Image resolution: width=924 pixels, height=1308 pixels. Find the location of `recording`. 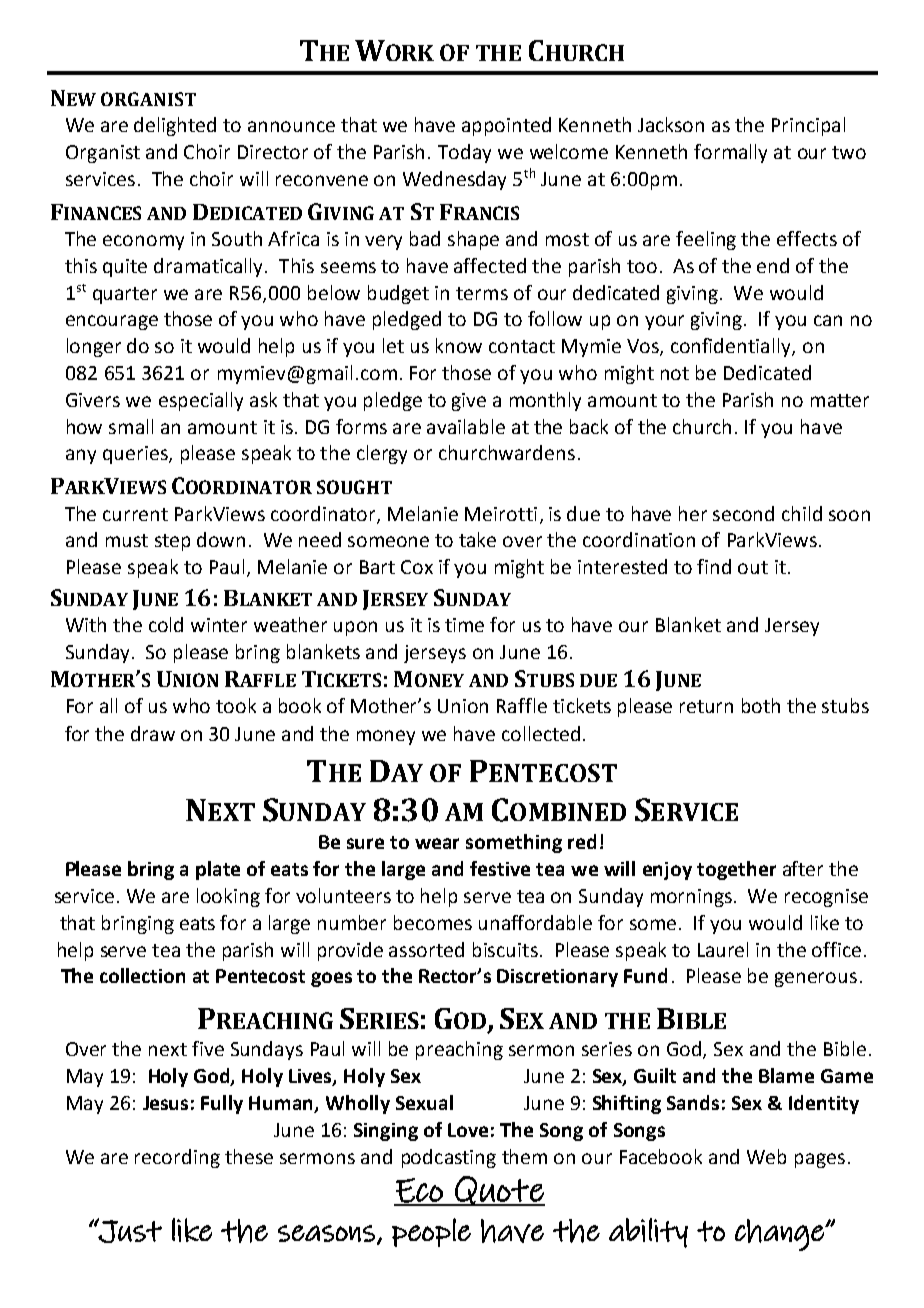

recording is located at coordinates (177, 1158).
